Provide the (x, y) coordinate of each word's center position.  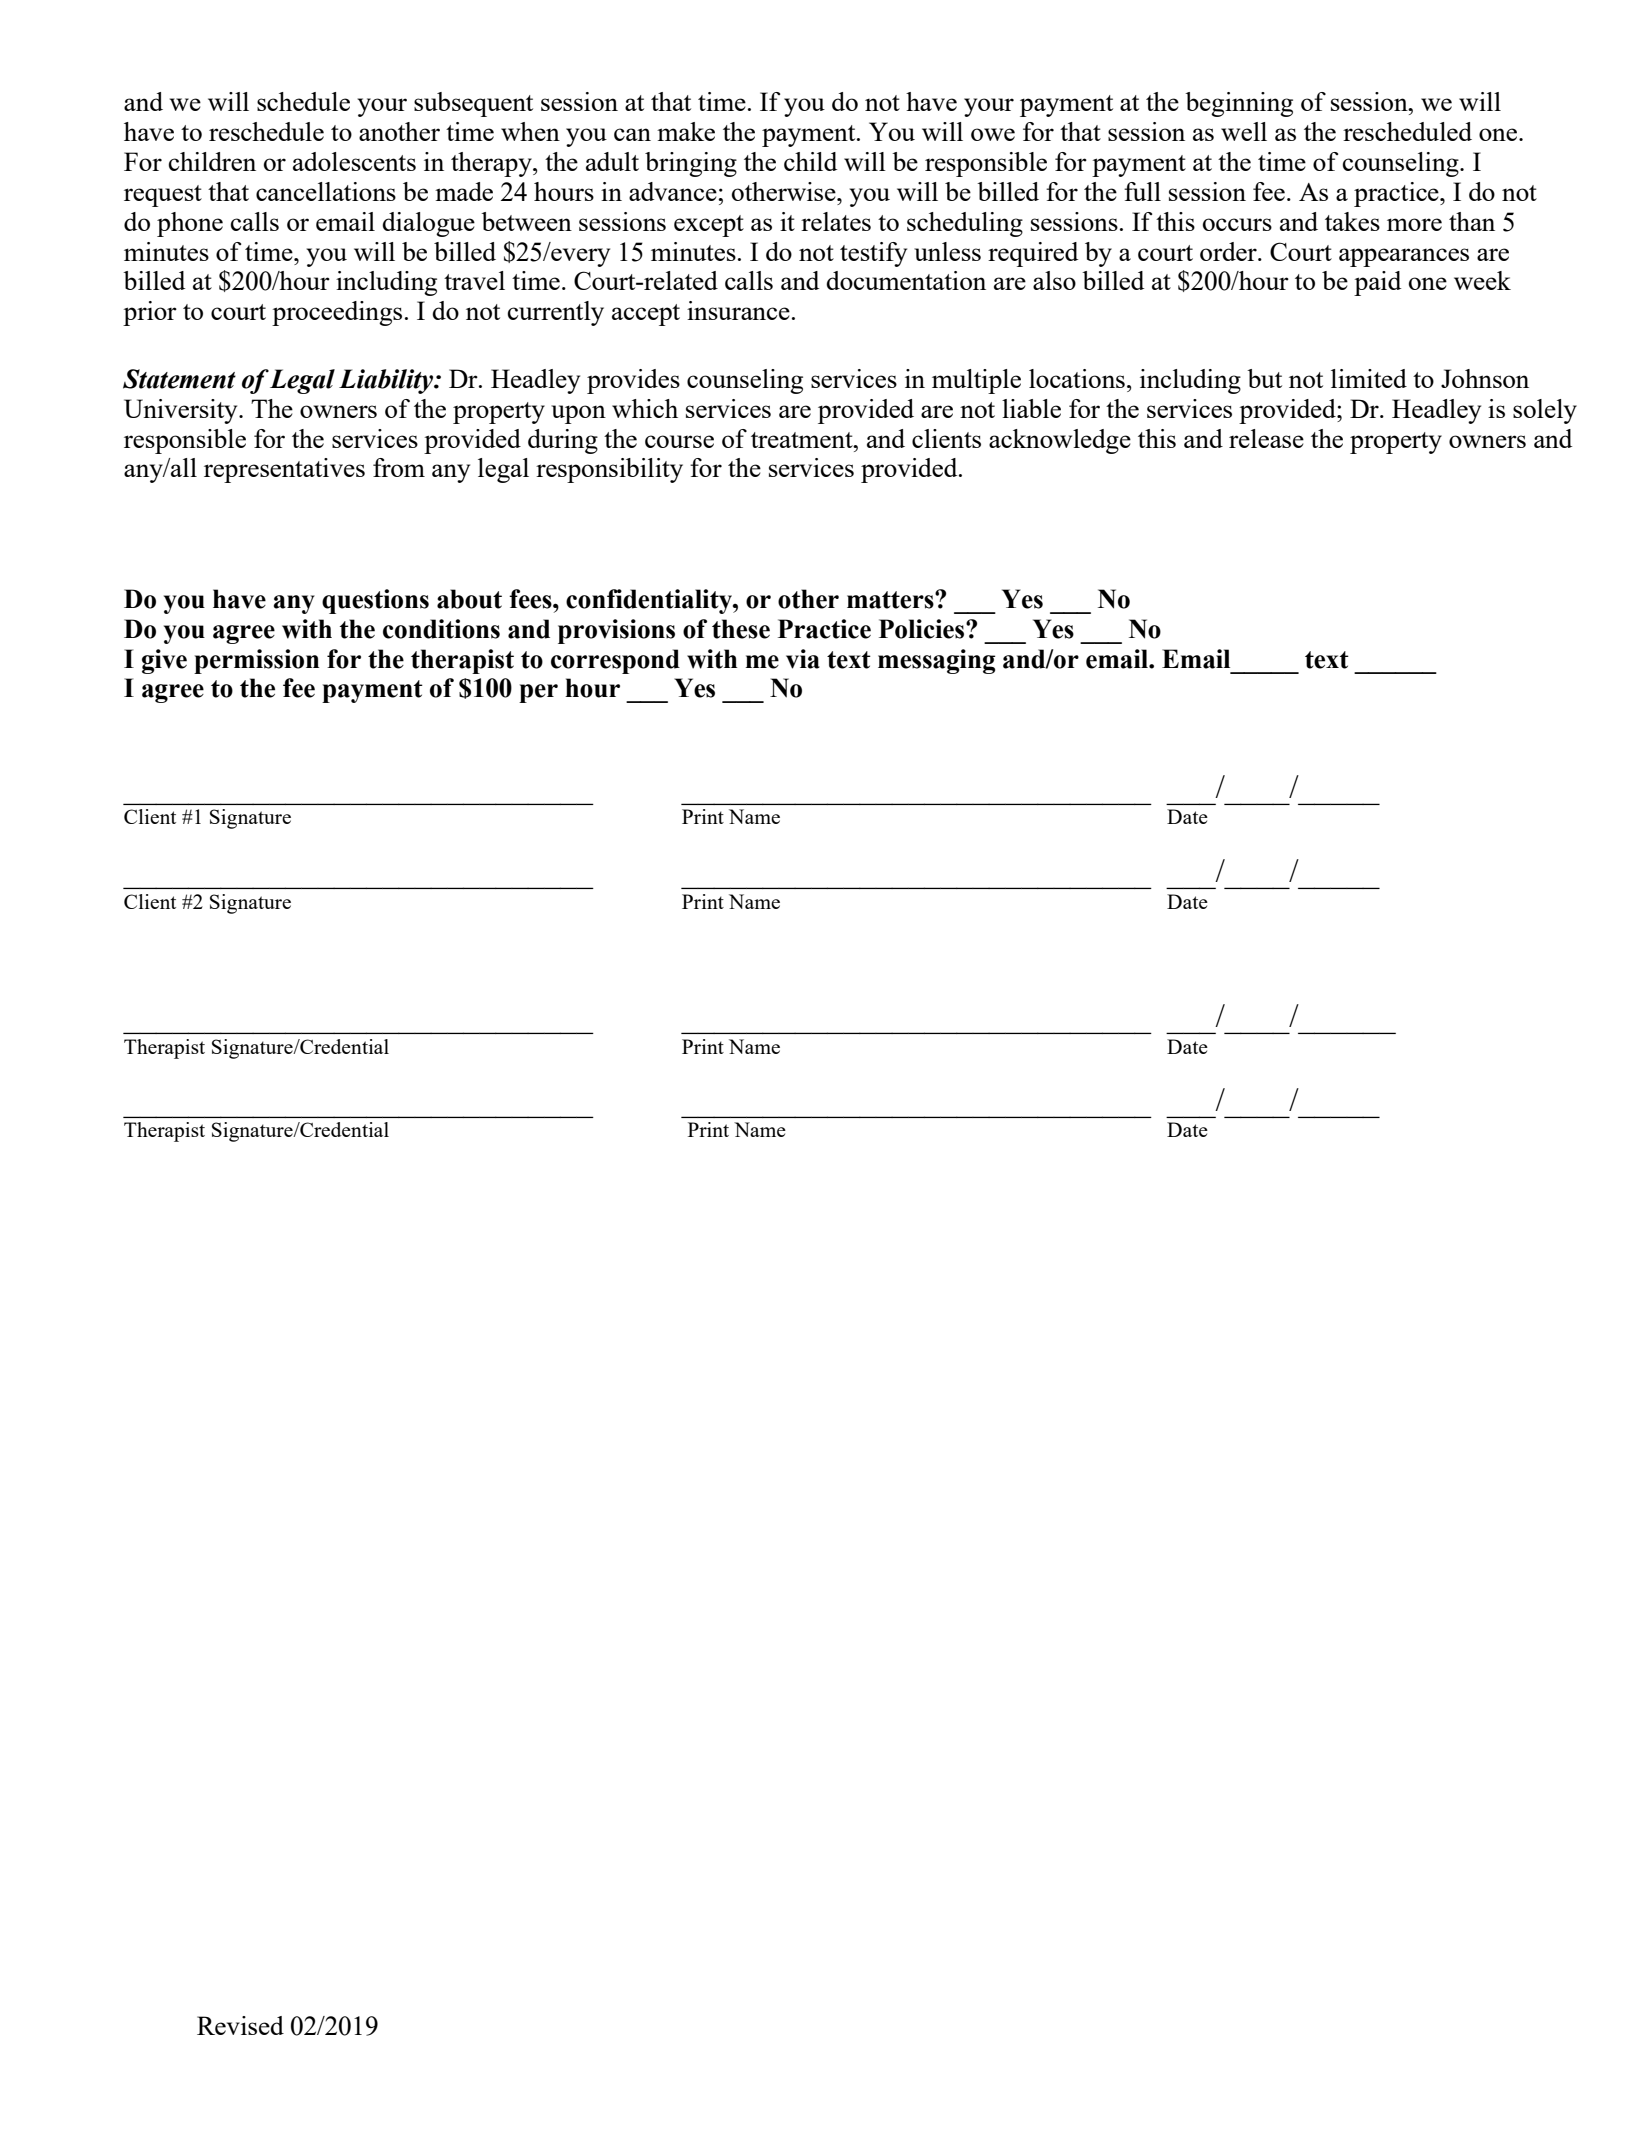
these (741, 629)
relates (836, 221)
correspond (615, 661)
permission (256, 661)
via (803, 659)
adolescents (354, 161)
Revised (240, 2025)
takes (1352, 221)
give (164, 661)
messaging (936, 661)
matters (891, 600)
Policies (923, 629)
